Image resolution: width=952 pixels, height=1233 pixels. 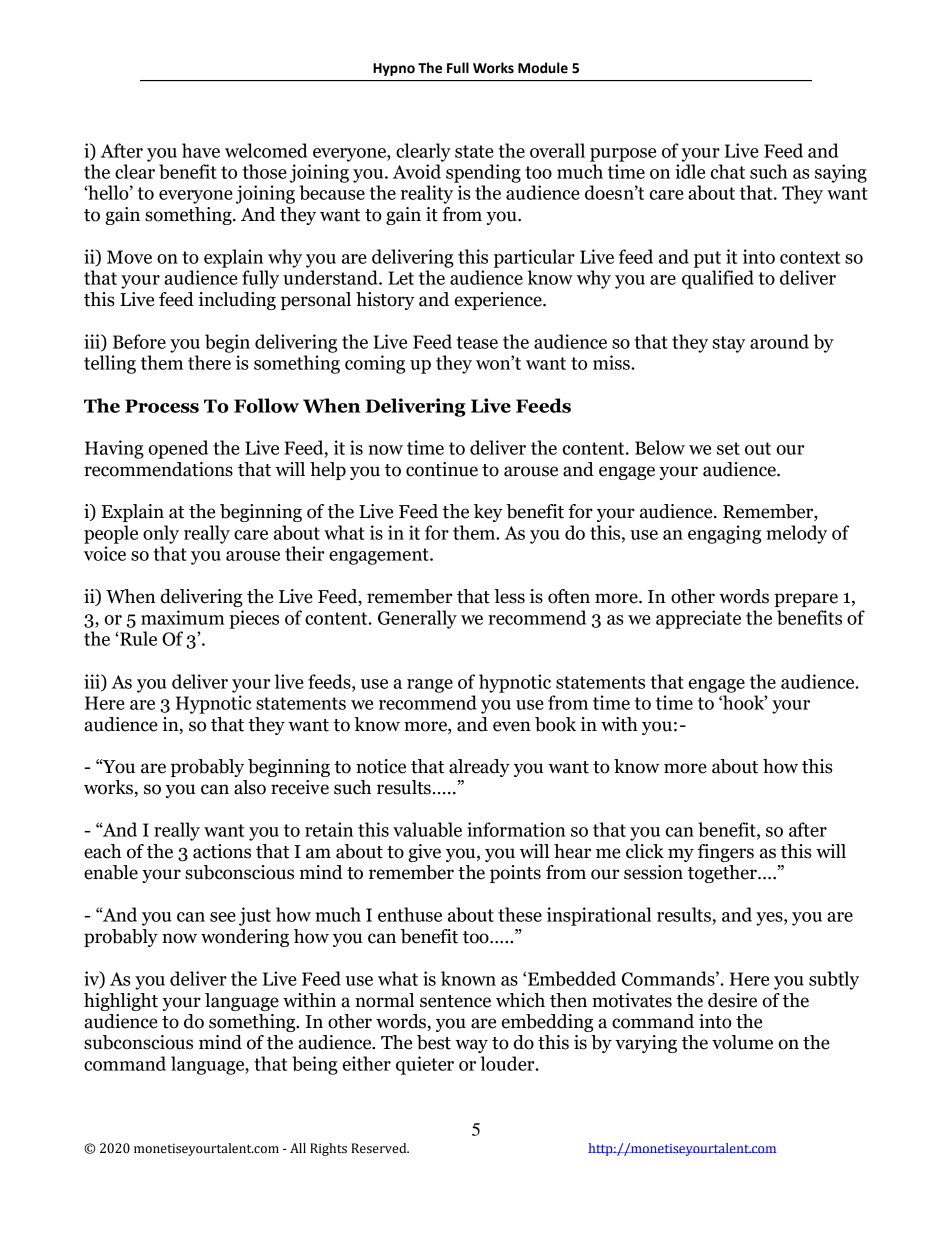 What do you see at coordinates (250, 787) in the screenshot?
I see `also` at bounding box center [250, 787].
